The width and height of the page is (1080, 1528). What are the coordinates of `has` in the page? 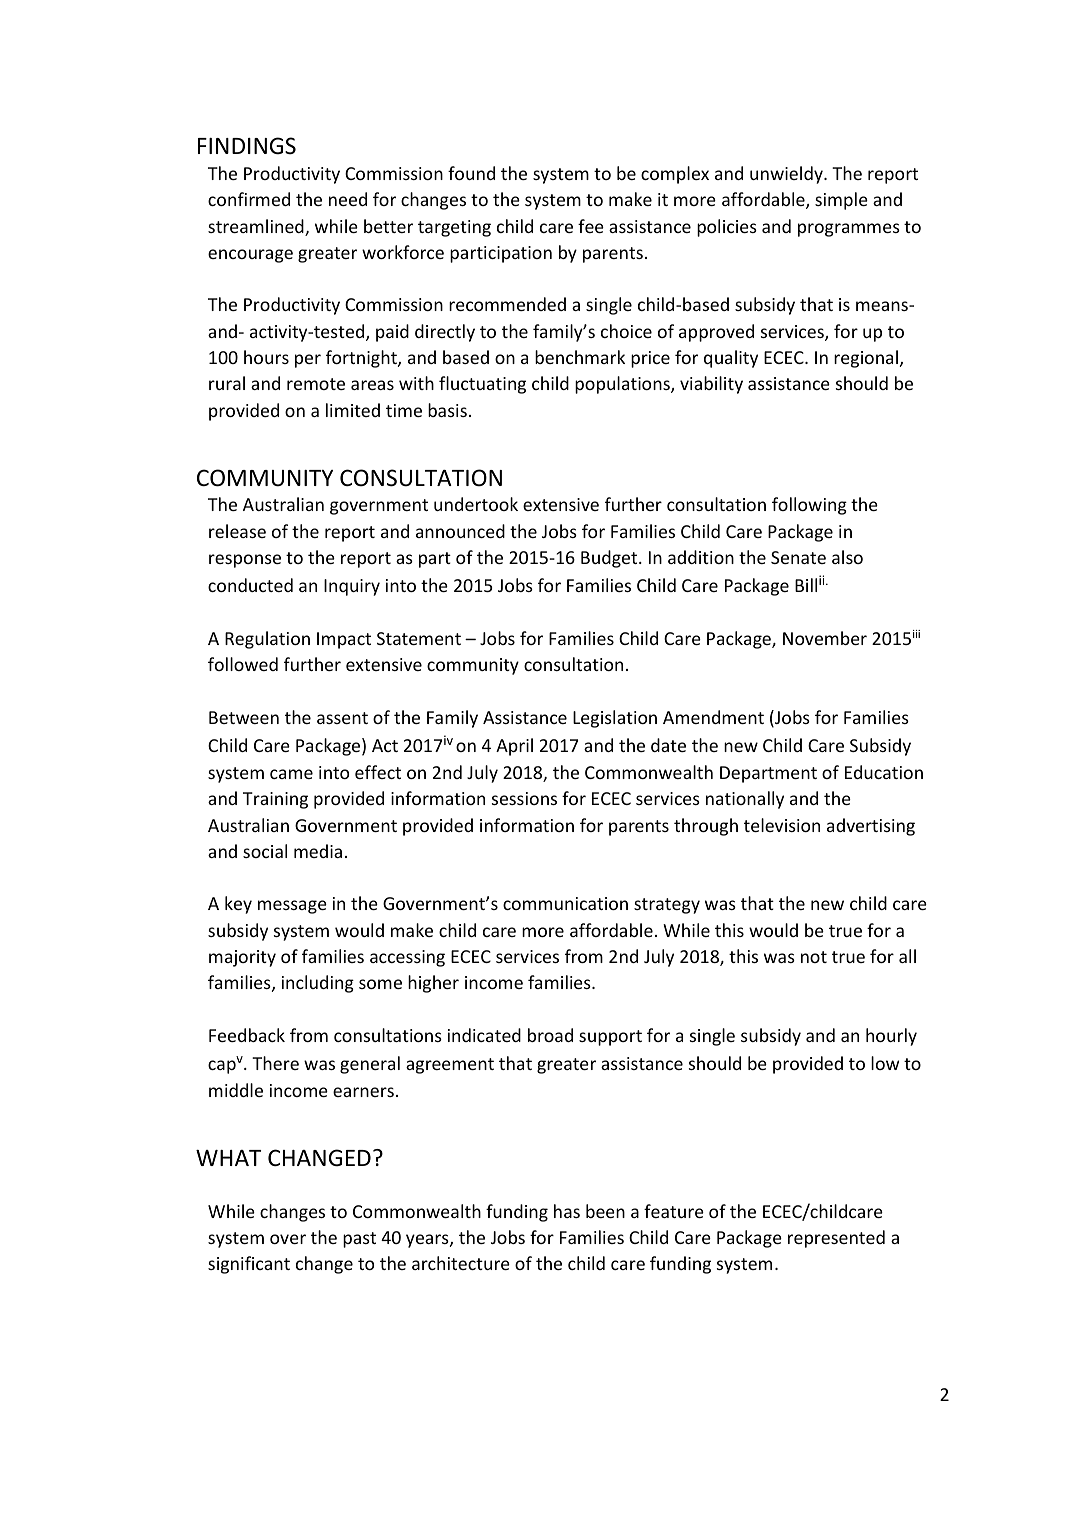 It's located at (567, 1211).
